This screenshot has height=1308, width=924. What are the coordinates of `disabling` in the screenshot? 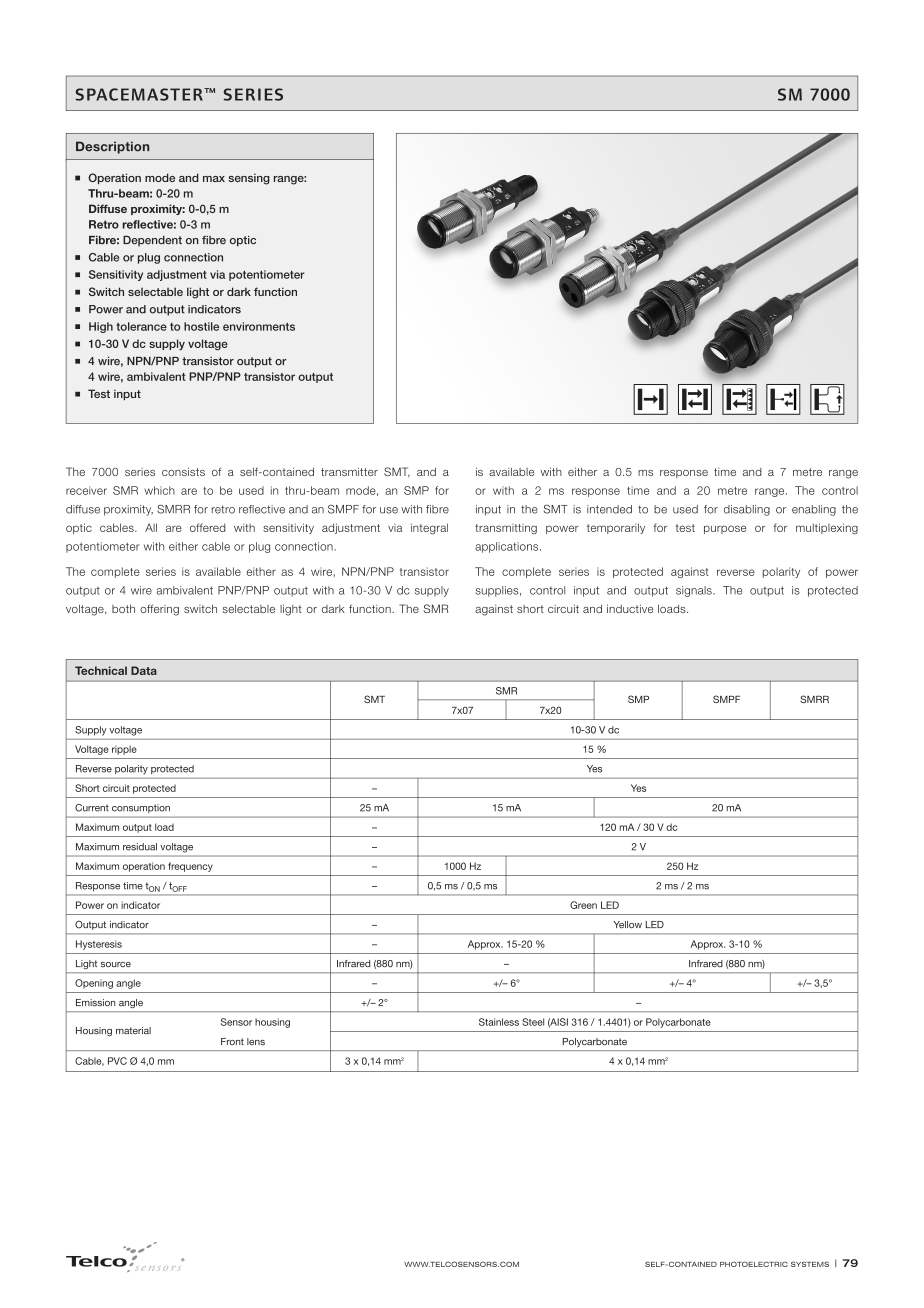 It's located at (747, 510).
